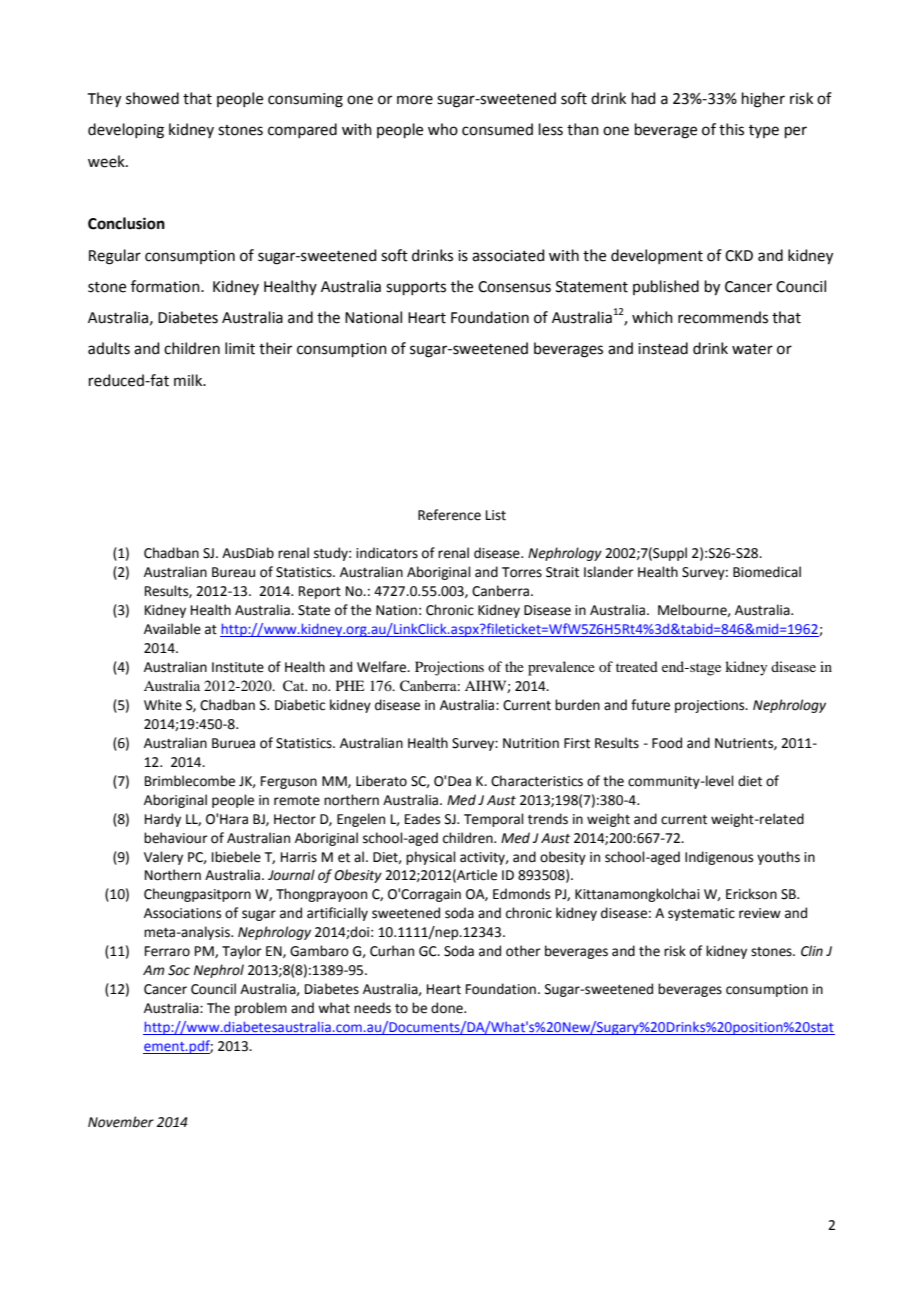 The height and width of the image is (1308, 924). I want to click on who, so click(443, 129).
